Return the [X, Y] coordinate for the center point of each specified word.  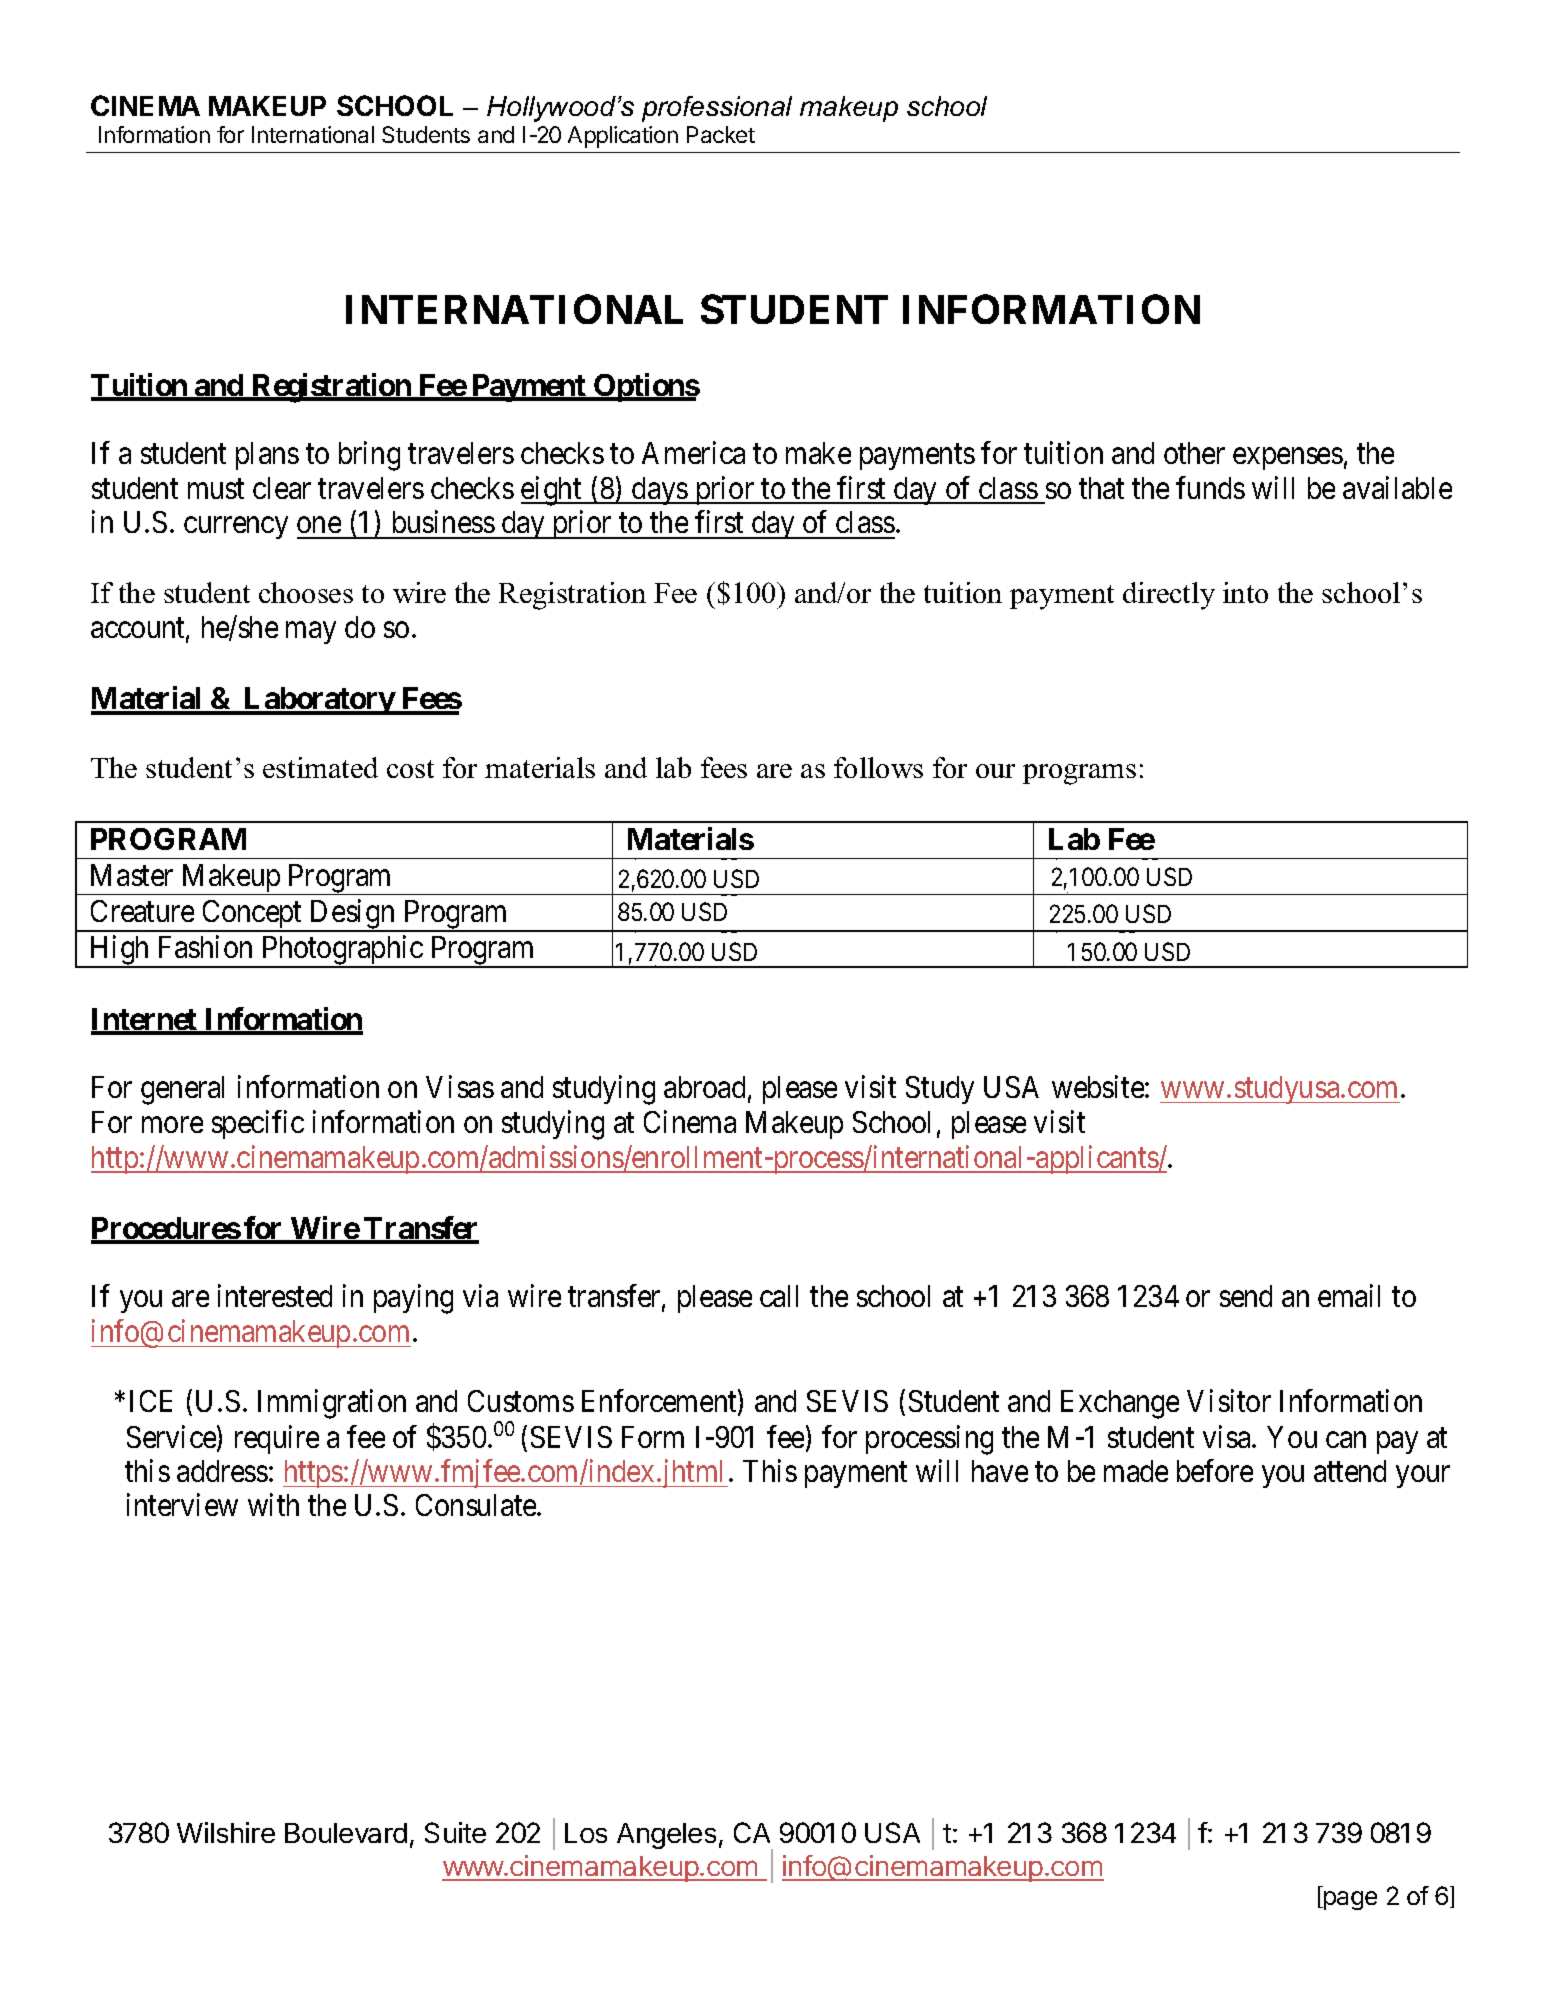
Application [623, 137]
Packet [721, 134]
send [1246, 1296]
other [1194, 453]
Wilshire [226, 1832]
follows [878, 767]
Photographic [342, 951]
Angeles [666, 1836]
